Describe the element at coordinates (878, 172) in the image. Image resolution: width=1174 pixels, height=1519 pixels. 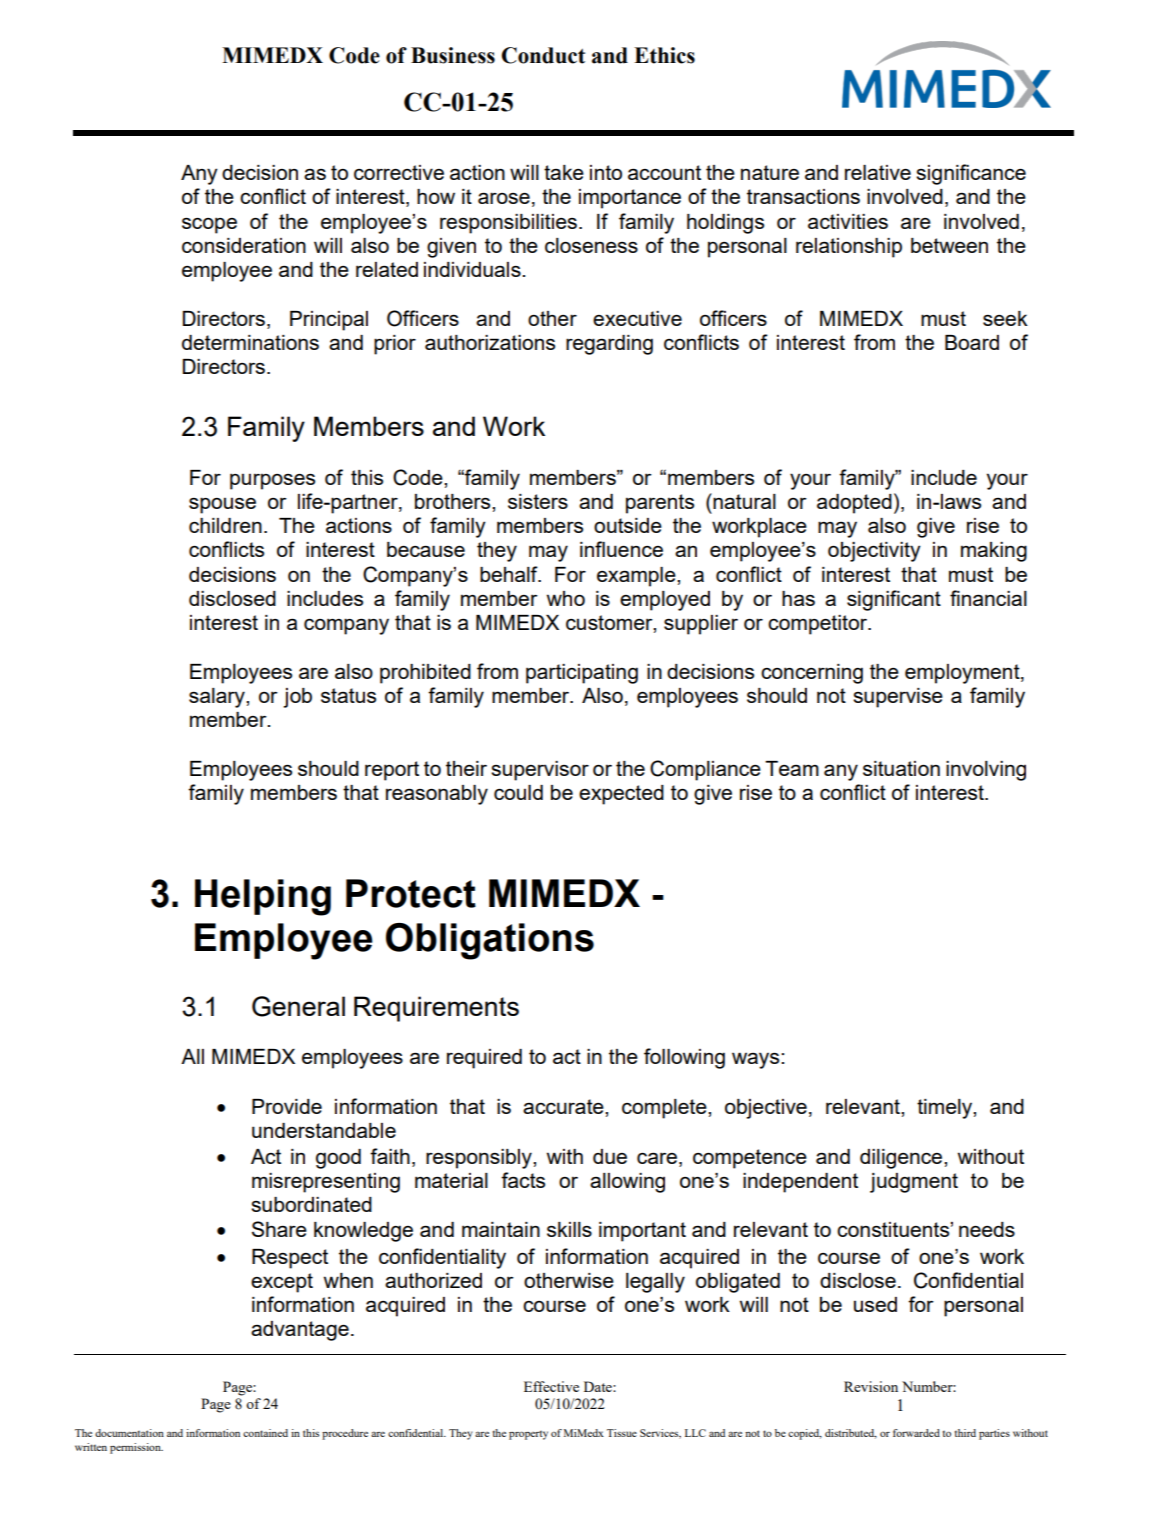
I see `relative` at that location.
